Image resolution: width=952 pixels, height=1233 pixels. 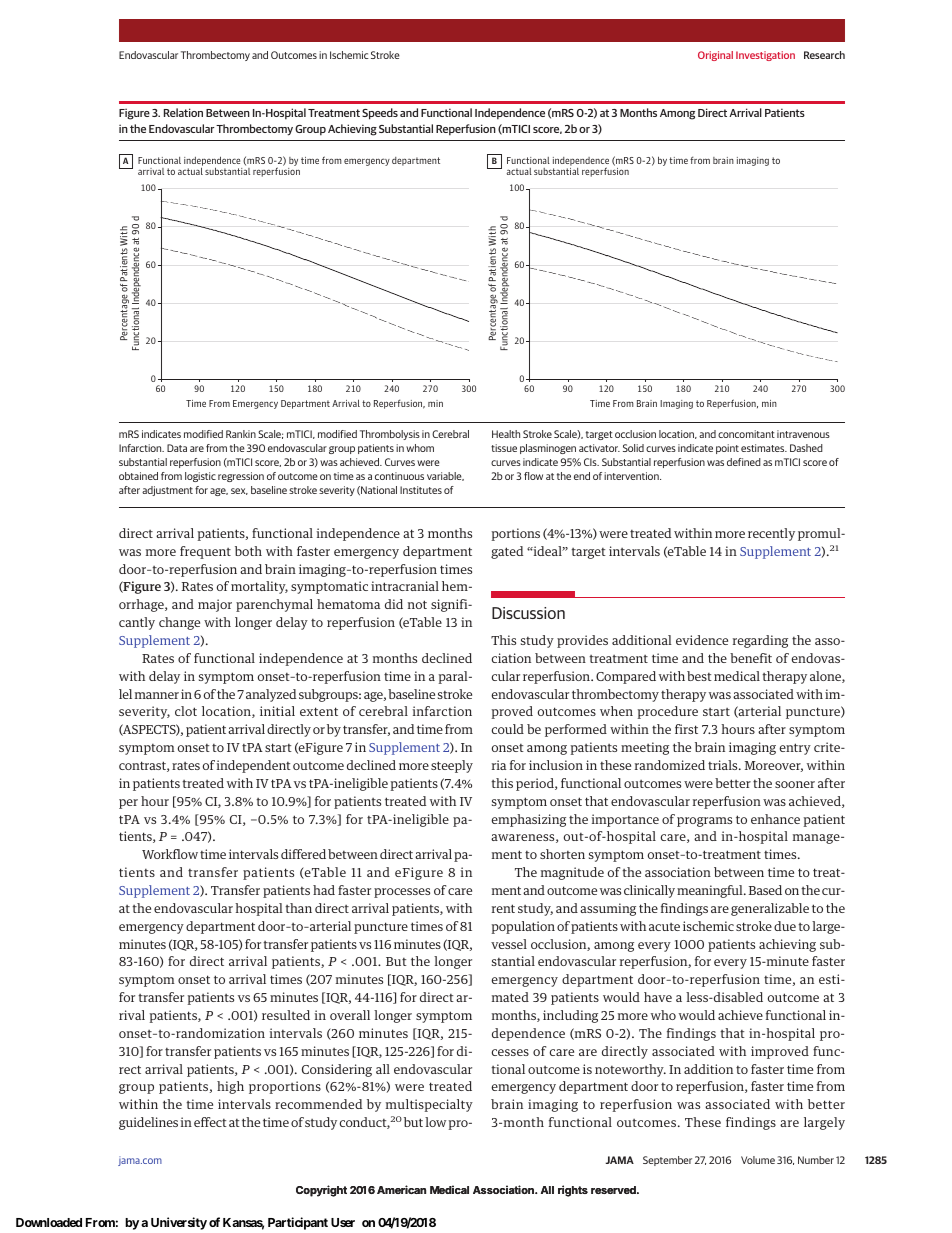 What do you see at coordinates (138, 476) in the screenshot?
I see `obtained` at bounding box center [138, 476].
